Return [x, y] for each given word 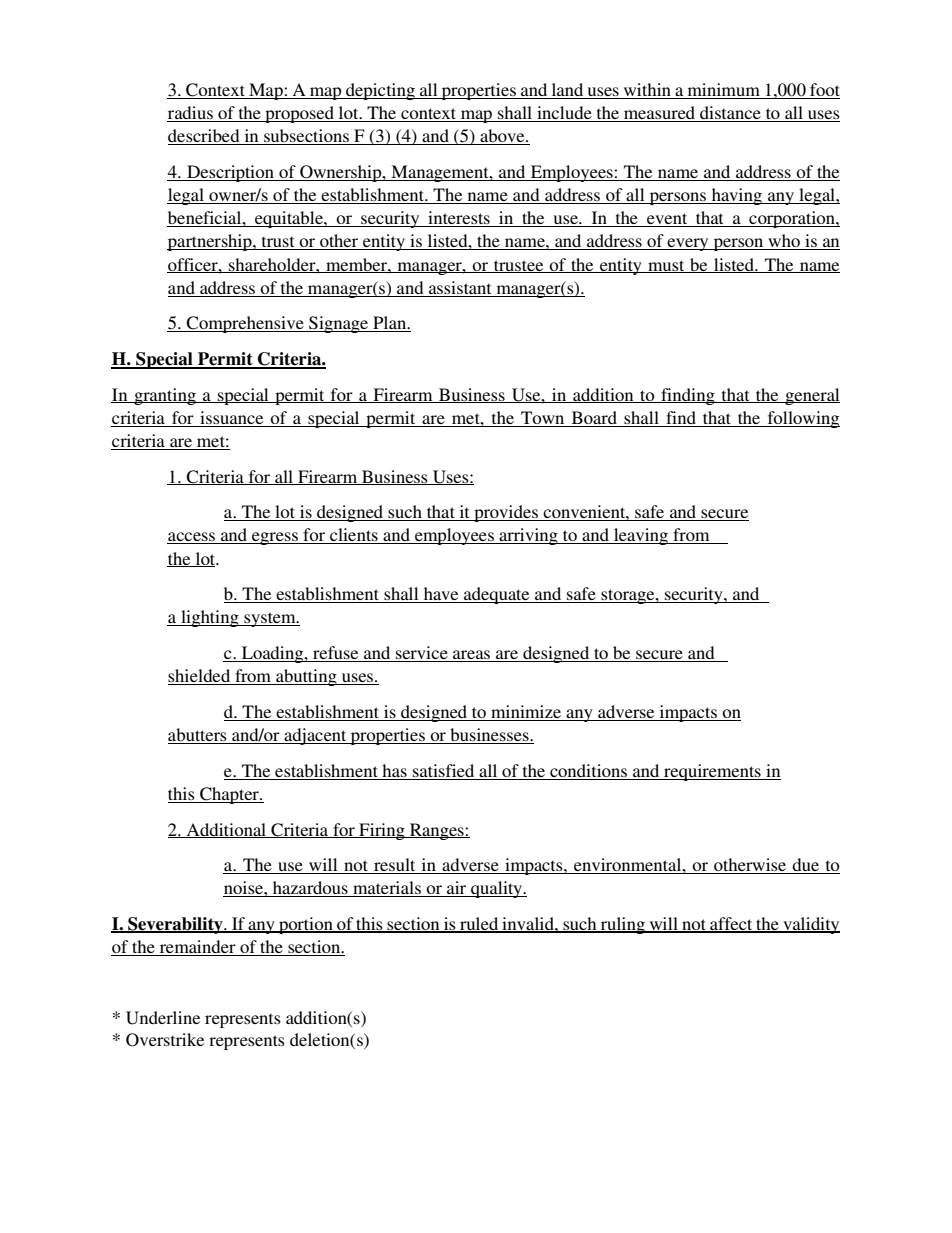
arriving [529, 536]
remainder [197, 948]
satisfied [443, 770]
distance [730, 114]
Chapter [229, 795]
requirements [712, 772]
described [205, 137]
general [811, 396]
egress [275, 538]
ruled [479, 925]
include [564, 114]
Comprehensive [245, 324]
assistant [460, 287]
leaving [641, 536]
